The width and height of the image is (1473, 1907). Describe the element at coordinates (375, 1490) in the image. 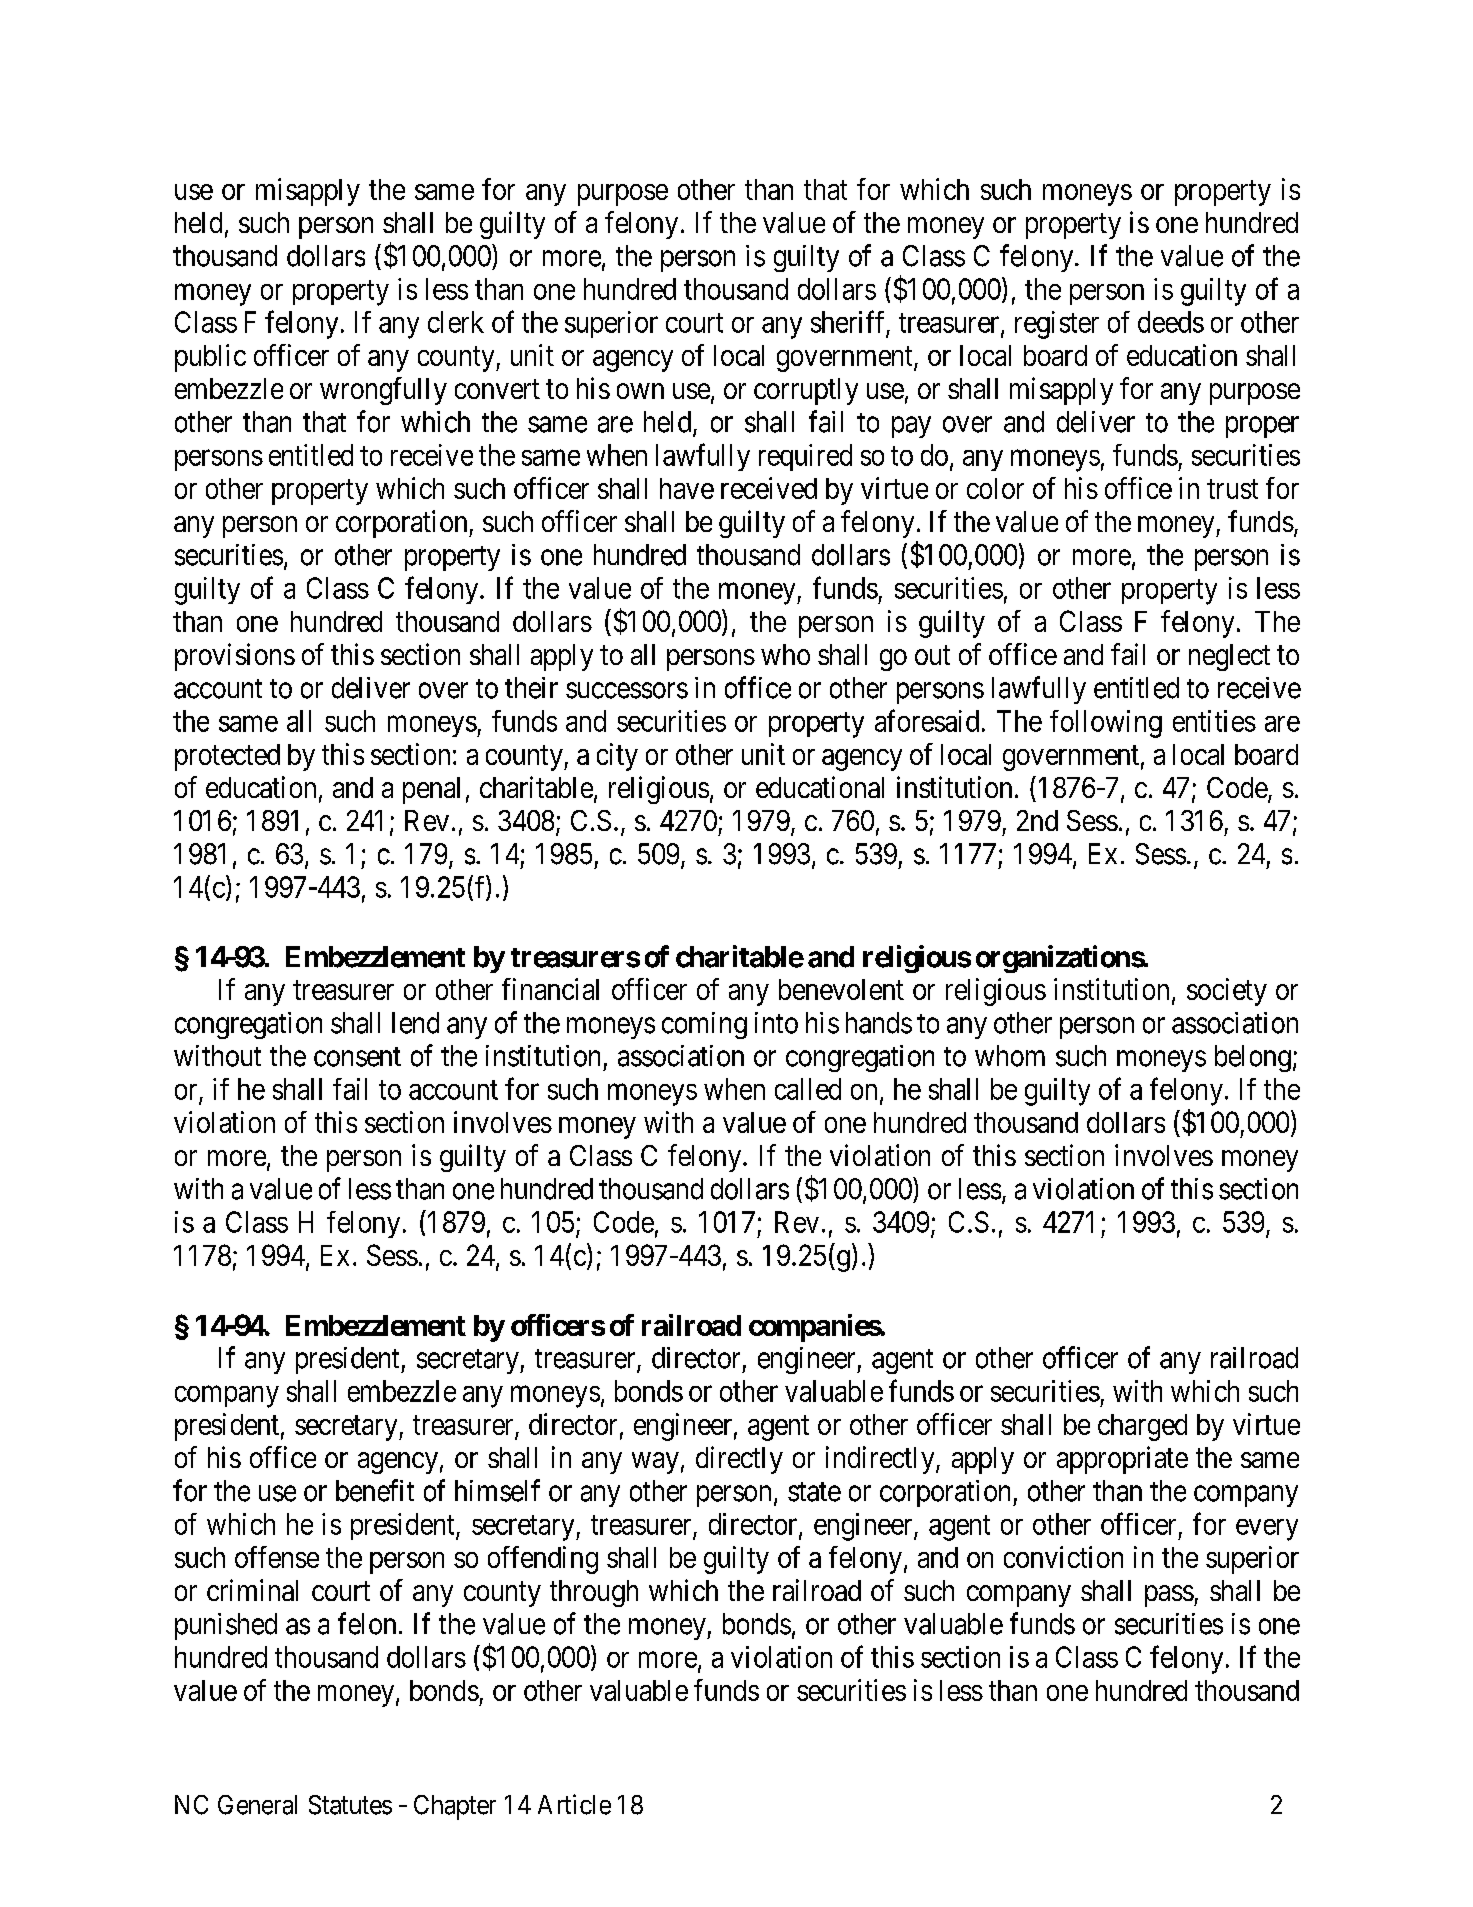

I see `benefit` at that location.
